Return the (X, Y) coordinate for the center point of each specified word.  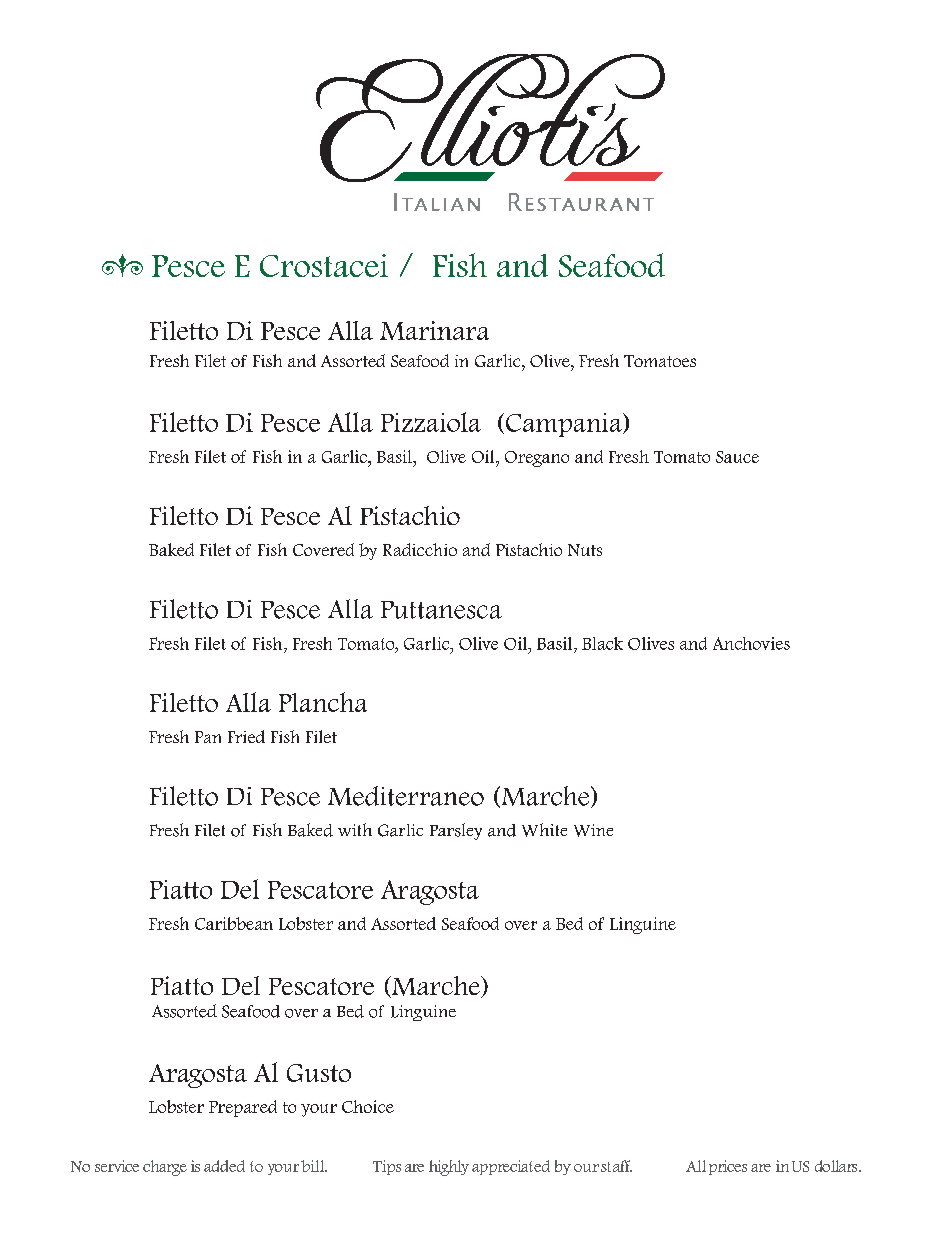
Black (602, 643)
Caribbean (234, 923)
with (355, 829)
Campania (565, 425)
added (224, 1166)
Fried (246, 736)
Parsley (456, 831)
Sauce (737, 457)
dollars (837, 1166)
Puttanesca (441, 610)
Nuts (585, 550)
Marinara (434, 330)
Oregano (537, 459)
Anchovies (751, 643)
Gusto (319, 1073)
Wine (593, 830)
